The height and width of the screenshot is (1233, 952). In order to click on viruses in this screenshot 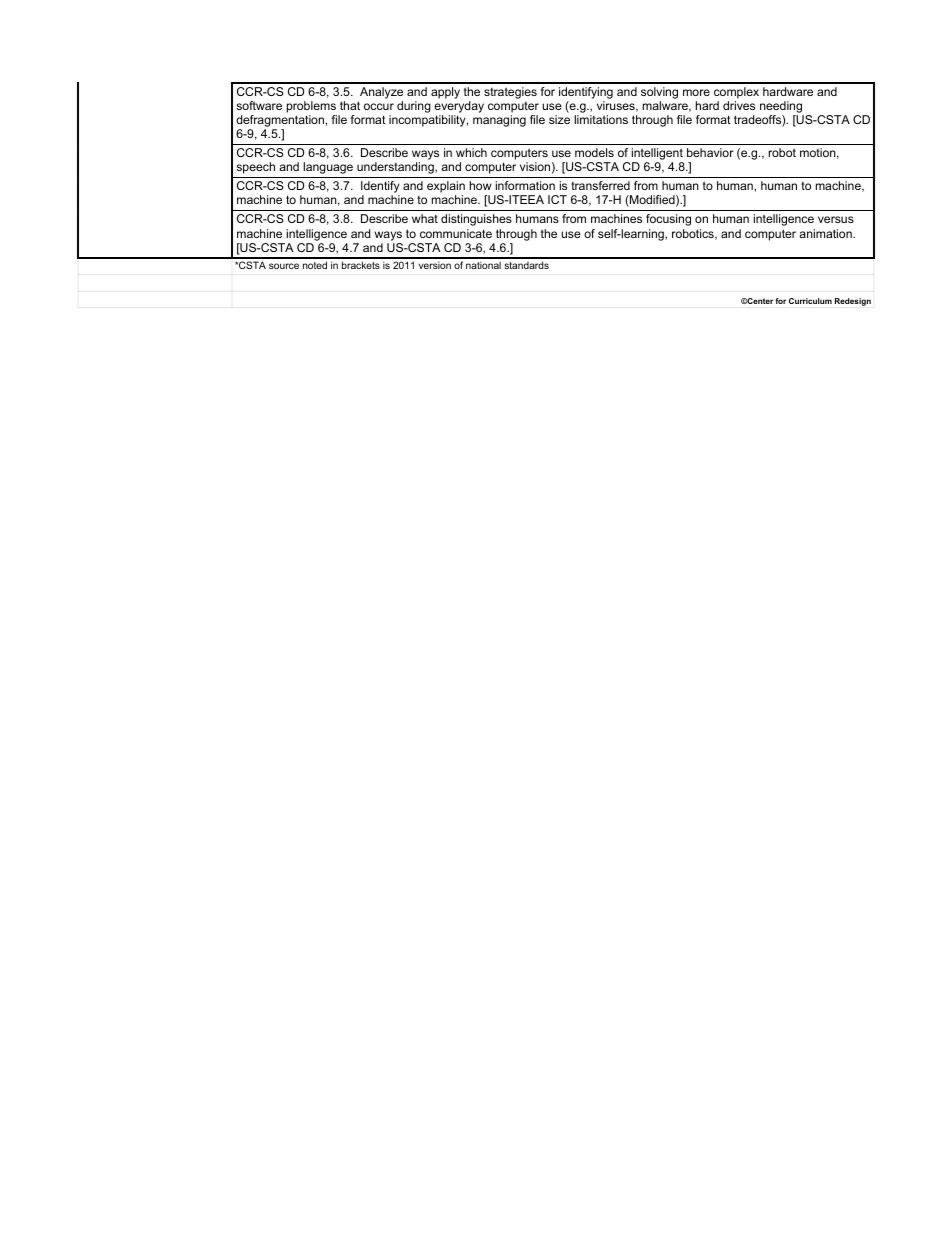, I will do `click(617, 106)`.
